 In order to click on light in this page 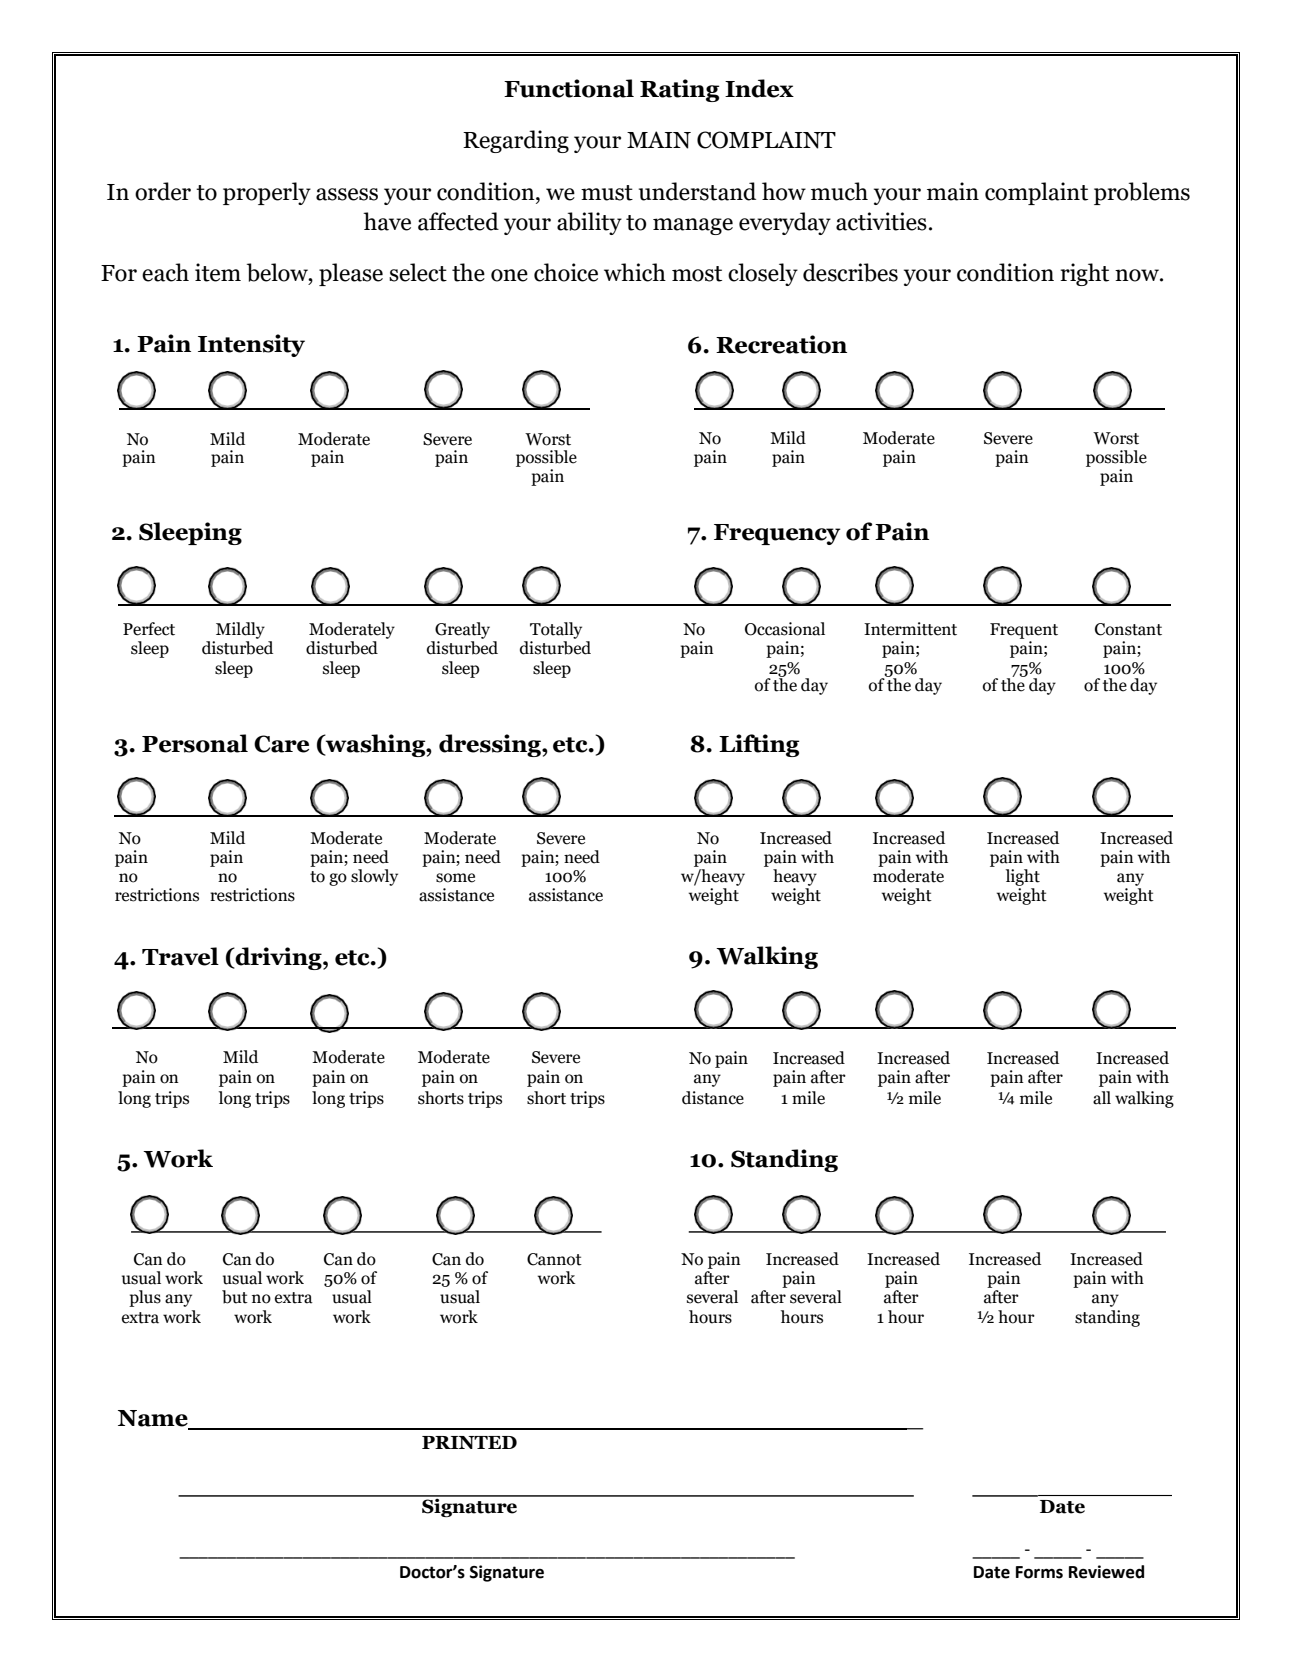, I will do `click(1023, 877)`.
